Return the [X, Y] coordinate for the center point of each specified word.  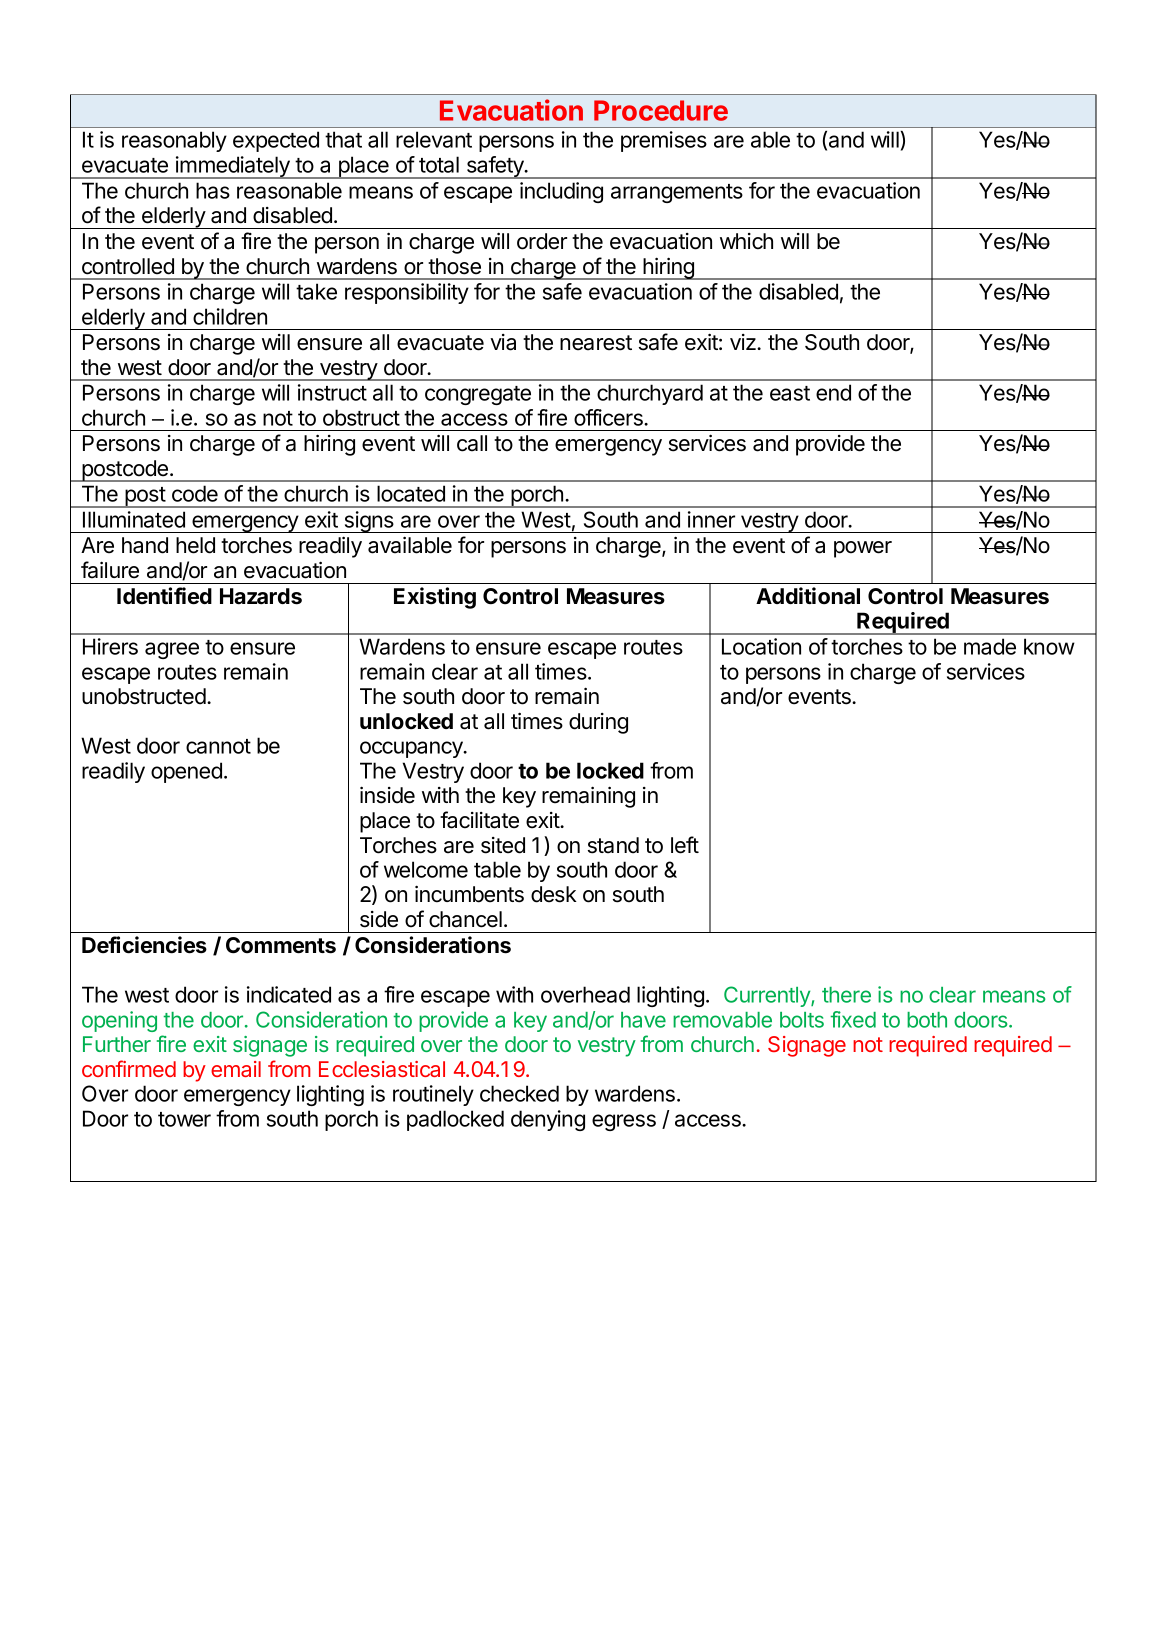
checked [519, 1093]
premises [664, 141]
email [236, 1069]
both [927, 1020]
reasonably [174, 141]
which [746, 241]
